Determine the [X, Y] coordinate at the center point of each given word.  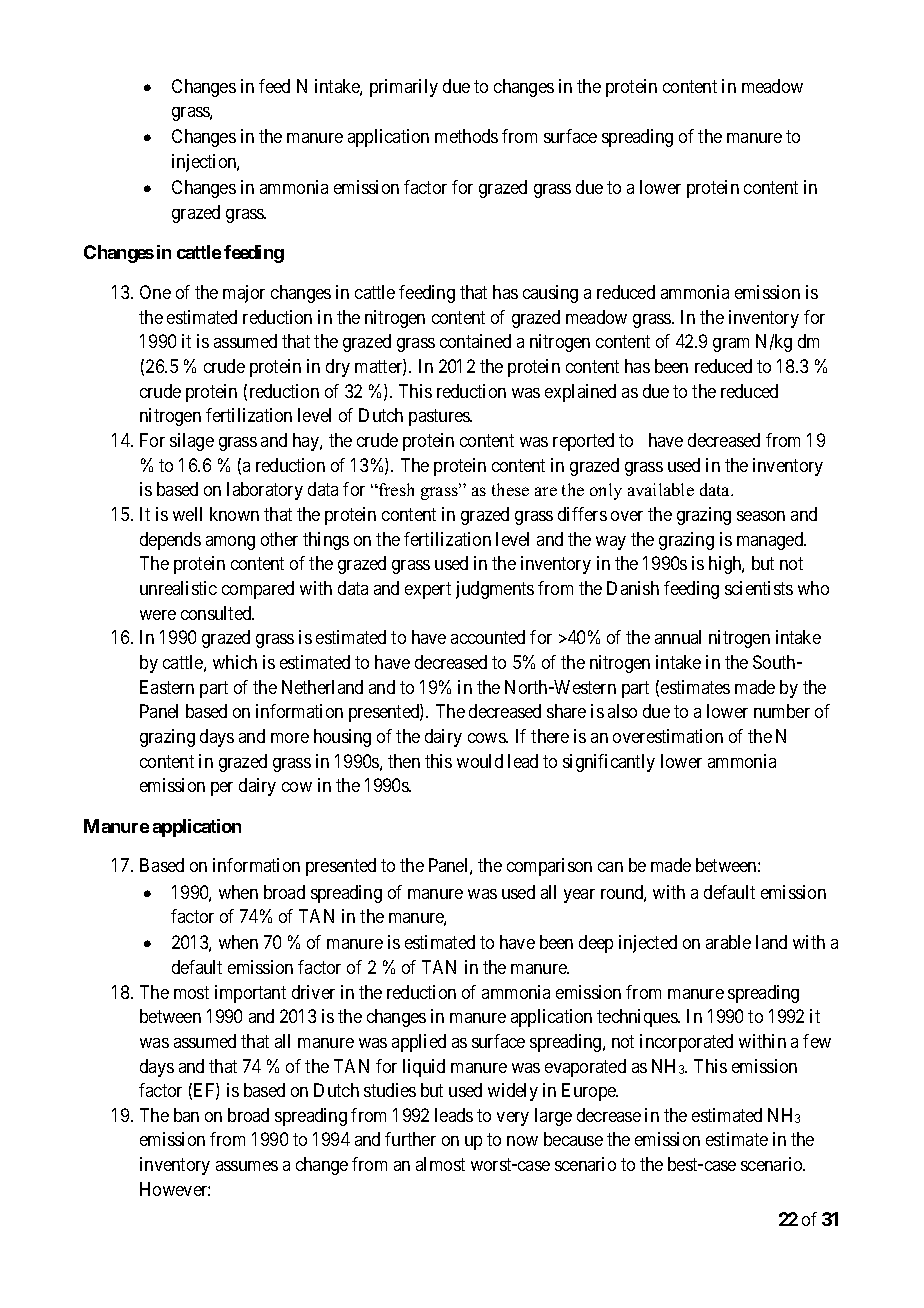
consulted [217, 613]
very [513, 1119]
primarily [404, 88]
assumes [247, 1166]
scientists [759, 588]
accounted [488, 637]
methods [466, 136]
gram [731, 345]
